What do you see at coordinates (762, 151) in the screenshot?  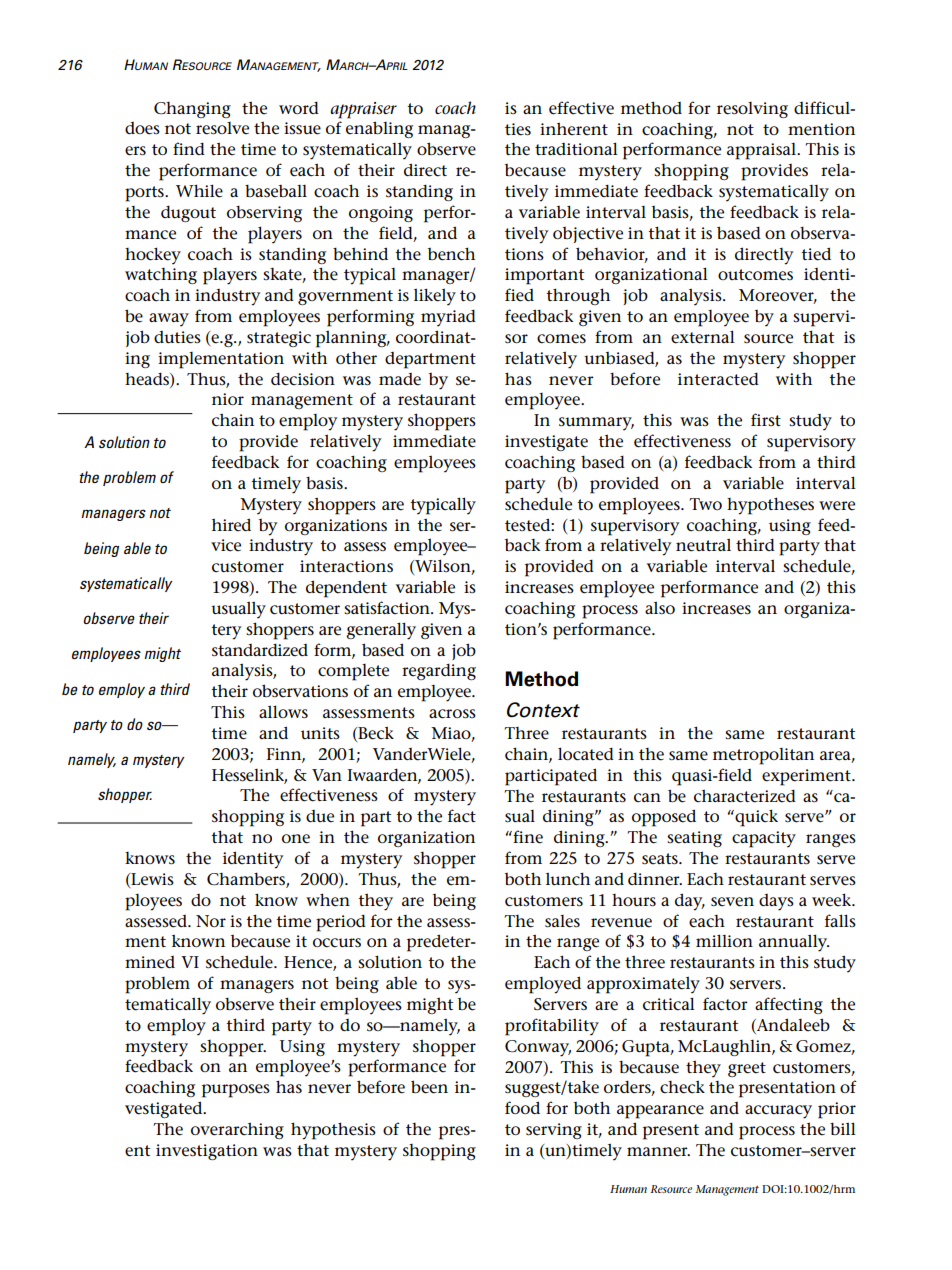 I see `appraisal` at bounding box center [762, 151].
